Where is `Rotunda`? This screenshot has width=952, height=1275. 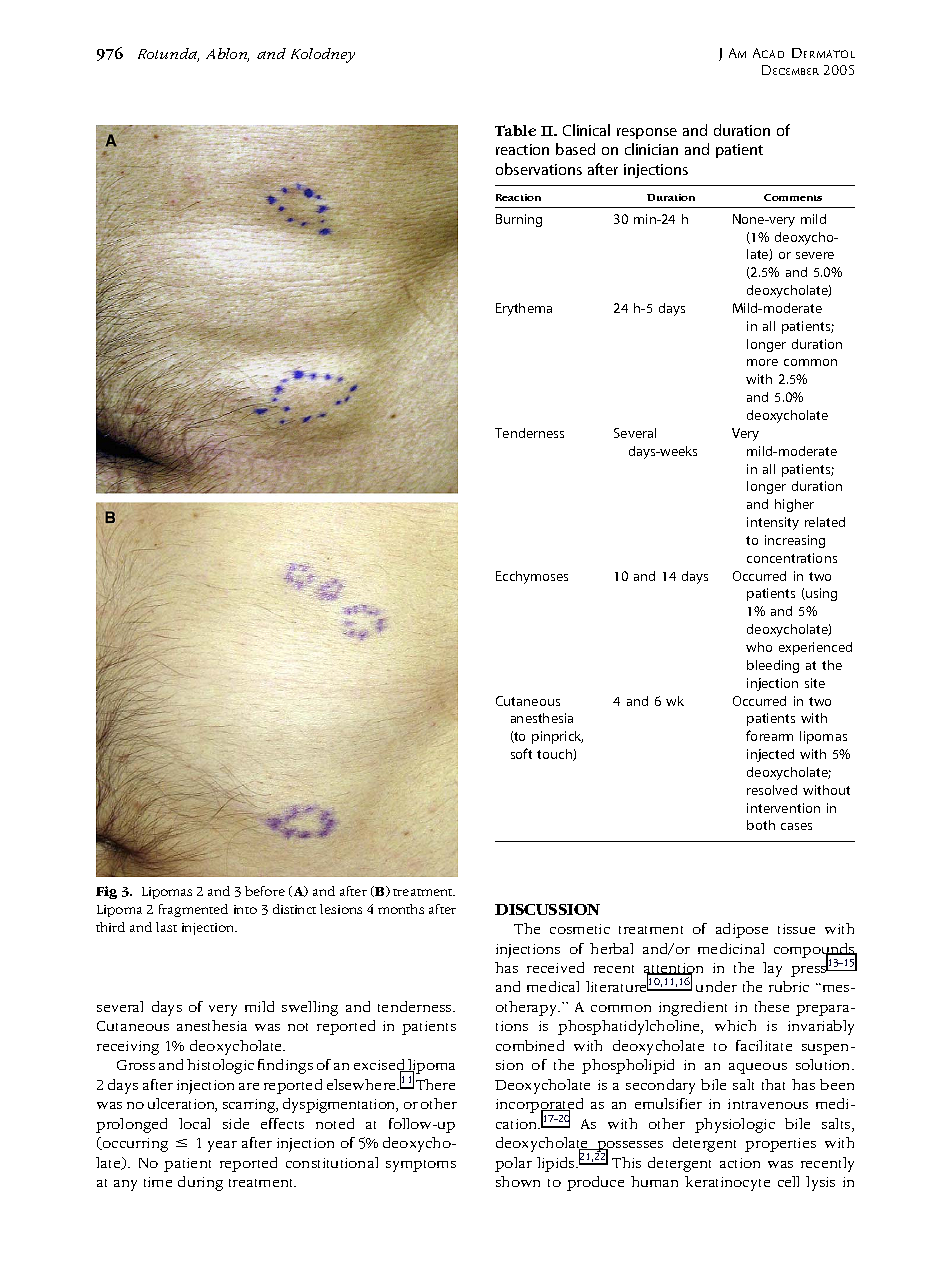 Rotunda is located at coordinates (168, 55).
